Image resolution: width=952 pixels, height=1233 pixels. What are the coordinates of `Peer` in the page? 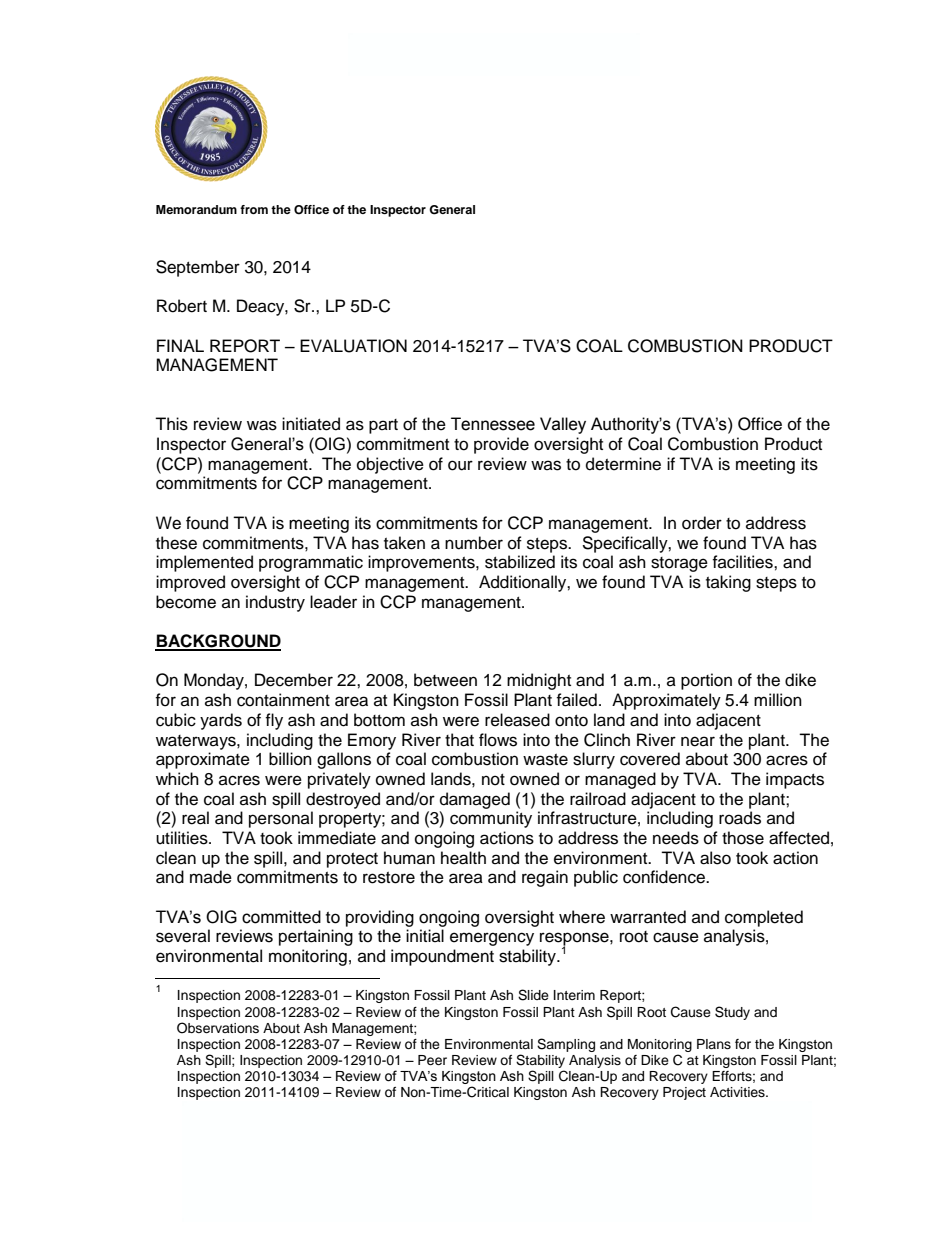 It's located at (432, 1060).
